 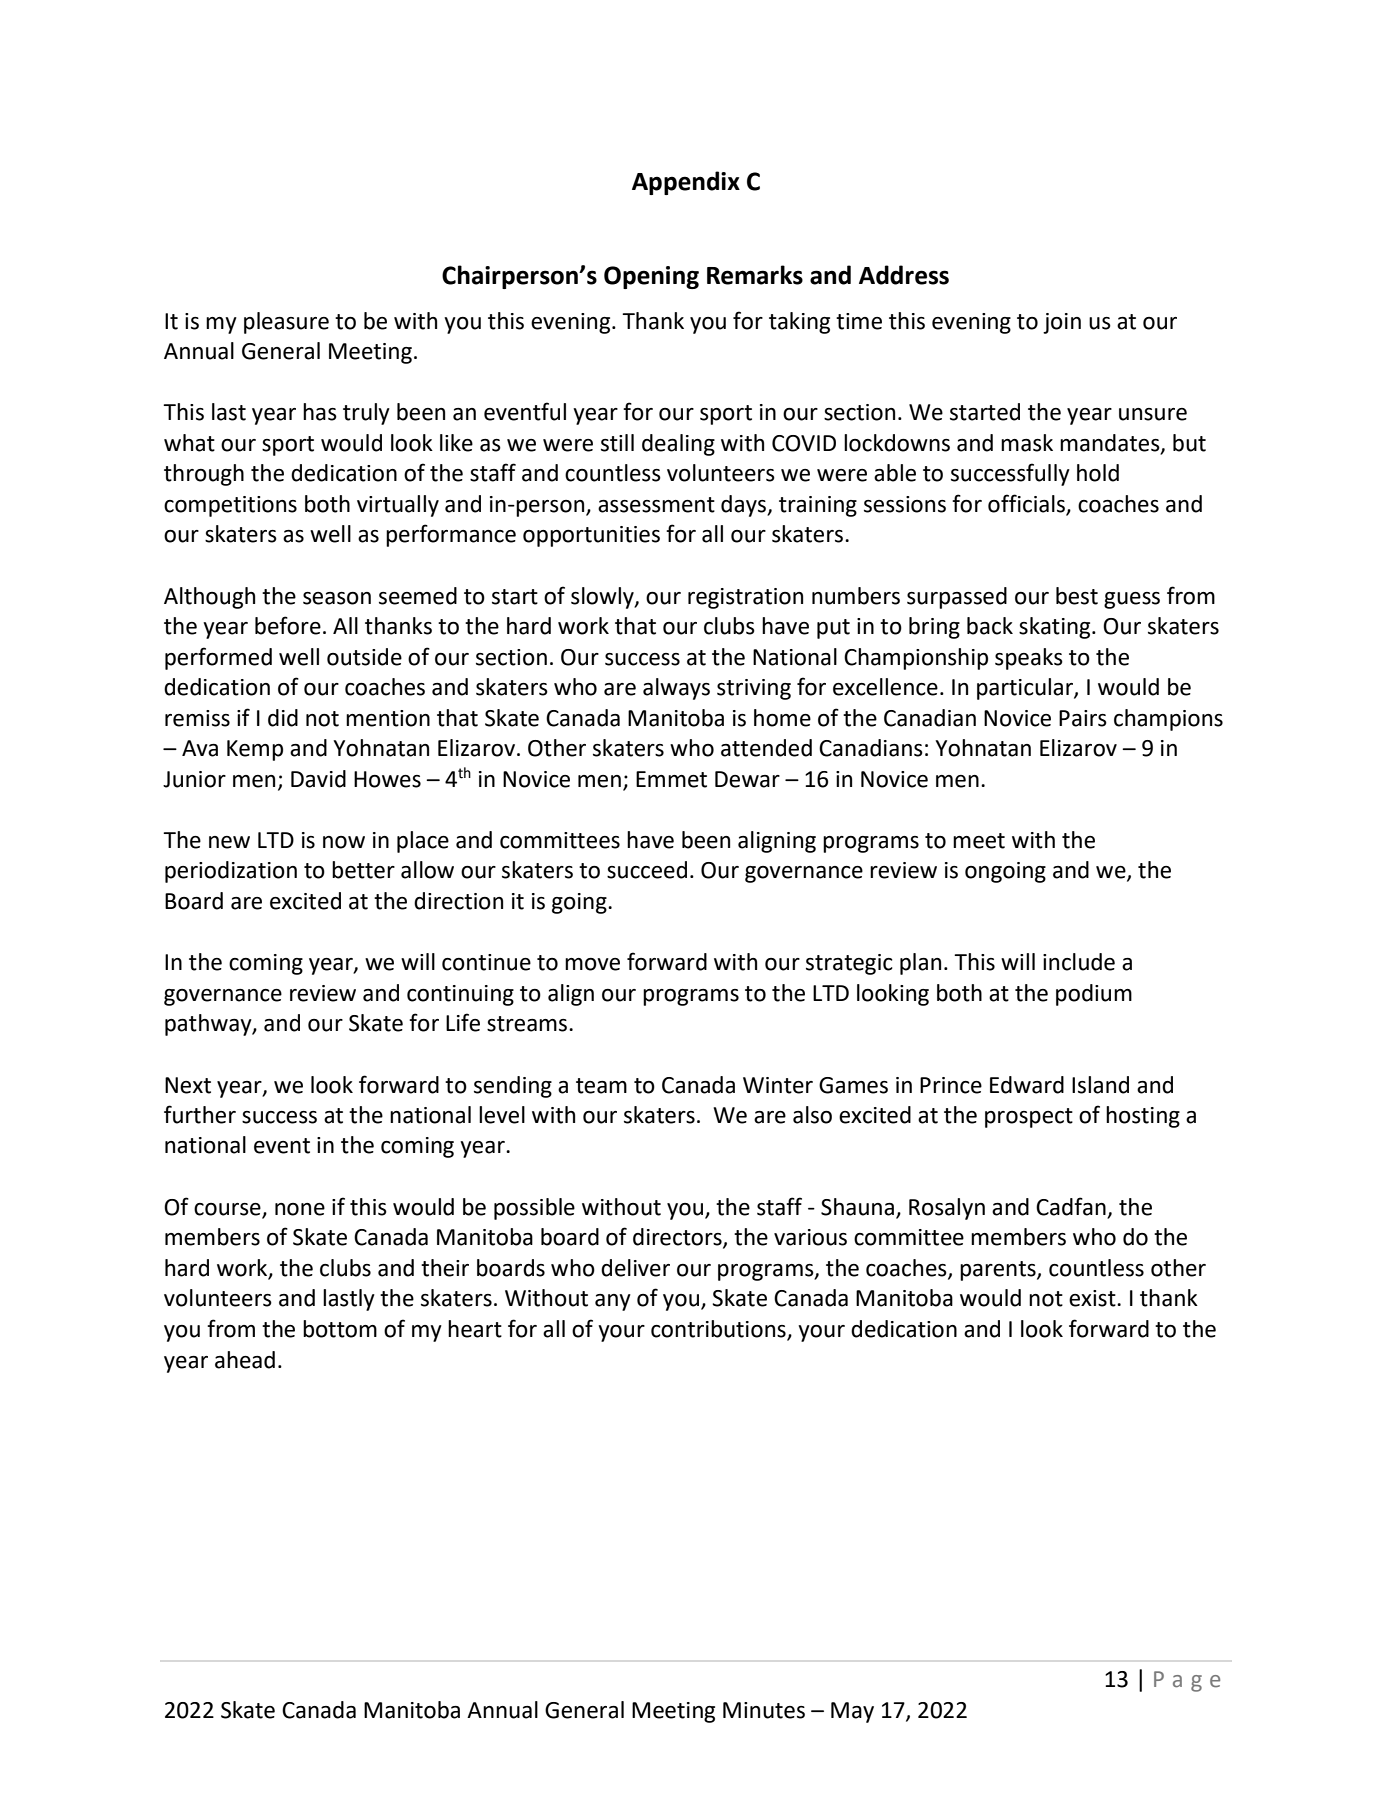 What do you see at coordinates (245, 1360) in the screenshot?
I see `ahead` at bounding box center [245, 1360].
